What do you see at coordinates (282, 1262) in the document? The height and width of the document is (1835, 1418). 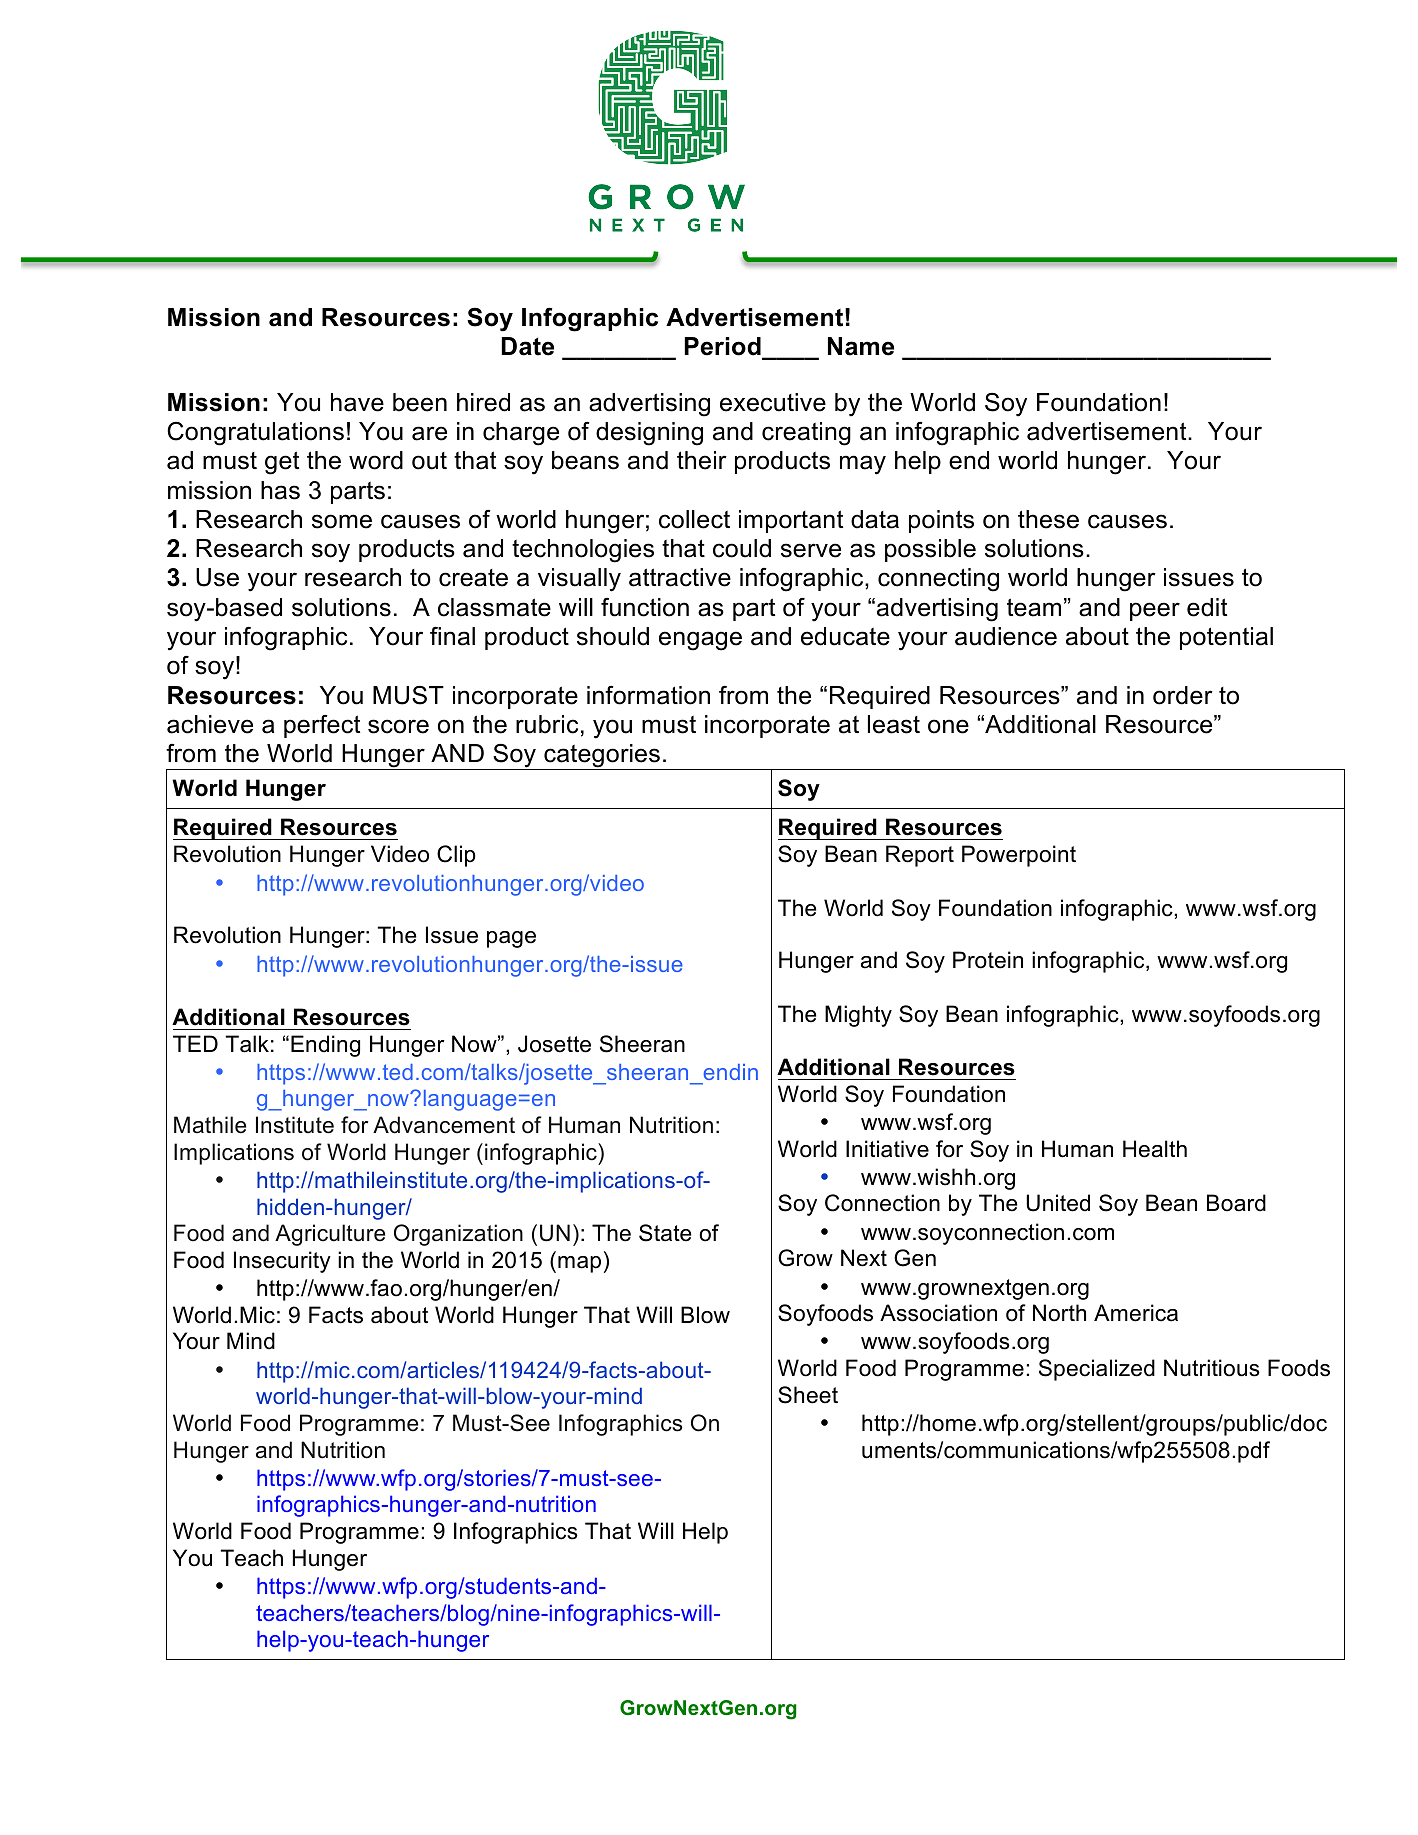 I see `Insecurity` at bounding box center [282, 1262].
